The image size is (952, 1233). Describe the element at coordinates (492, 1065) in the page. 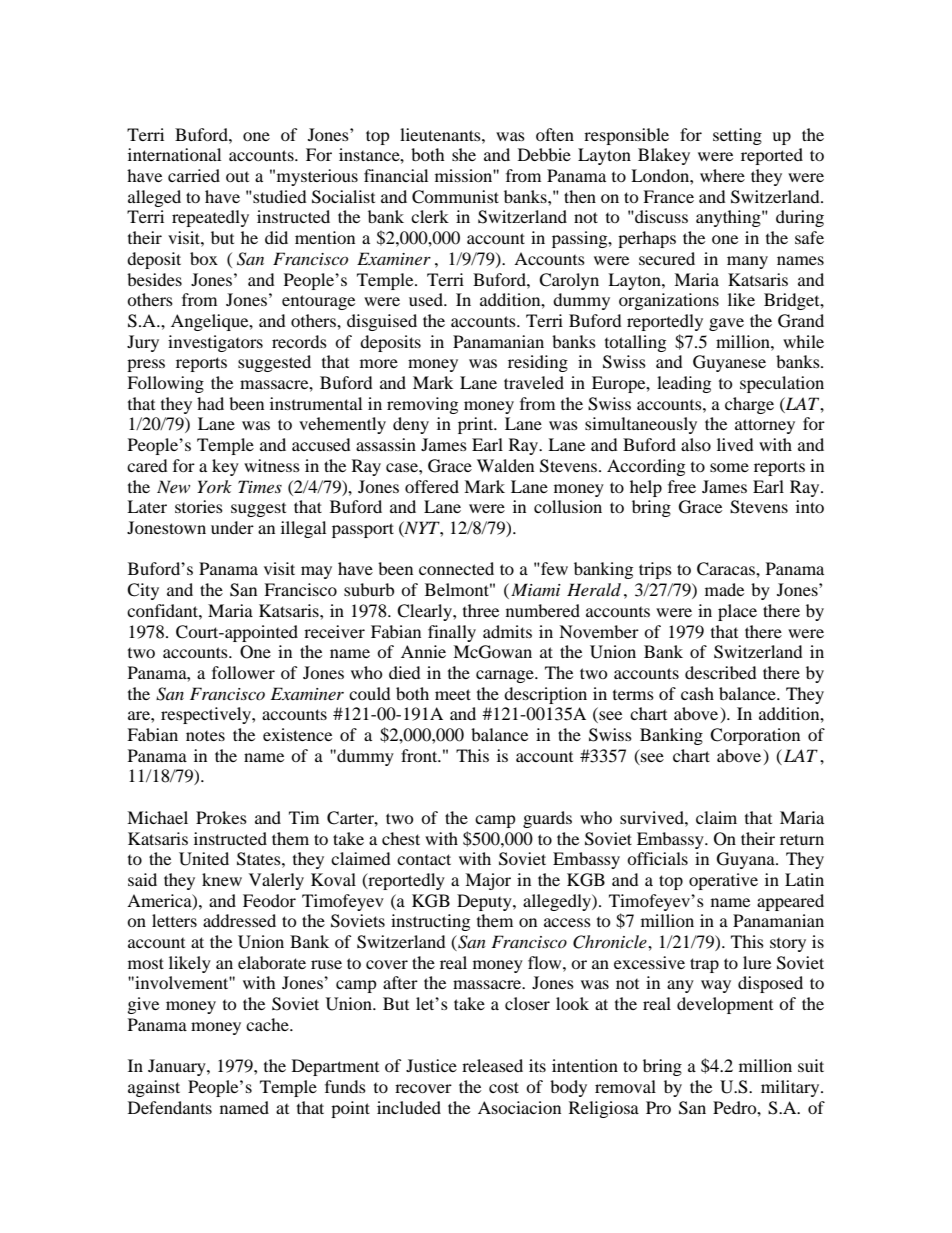

I see `released` at that location.
